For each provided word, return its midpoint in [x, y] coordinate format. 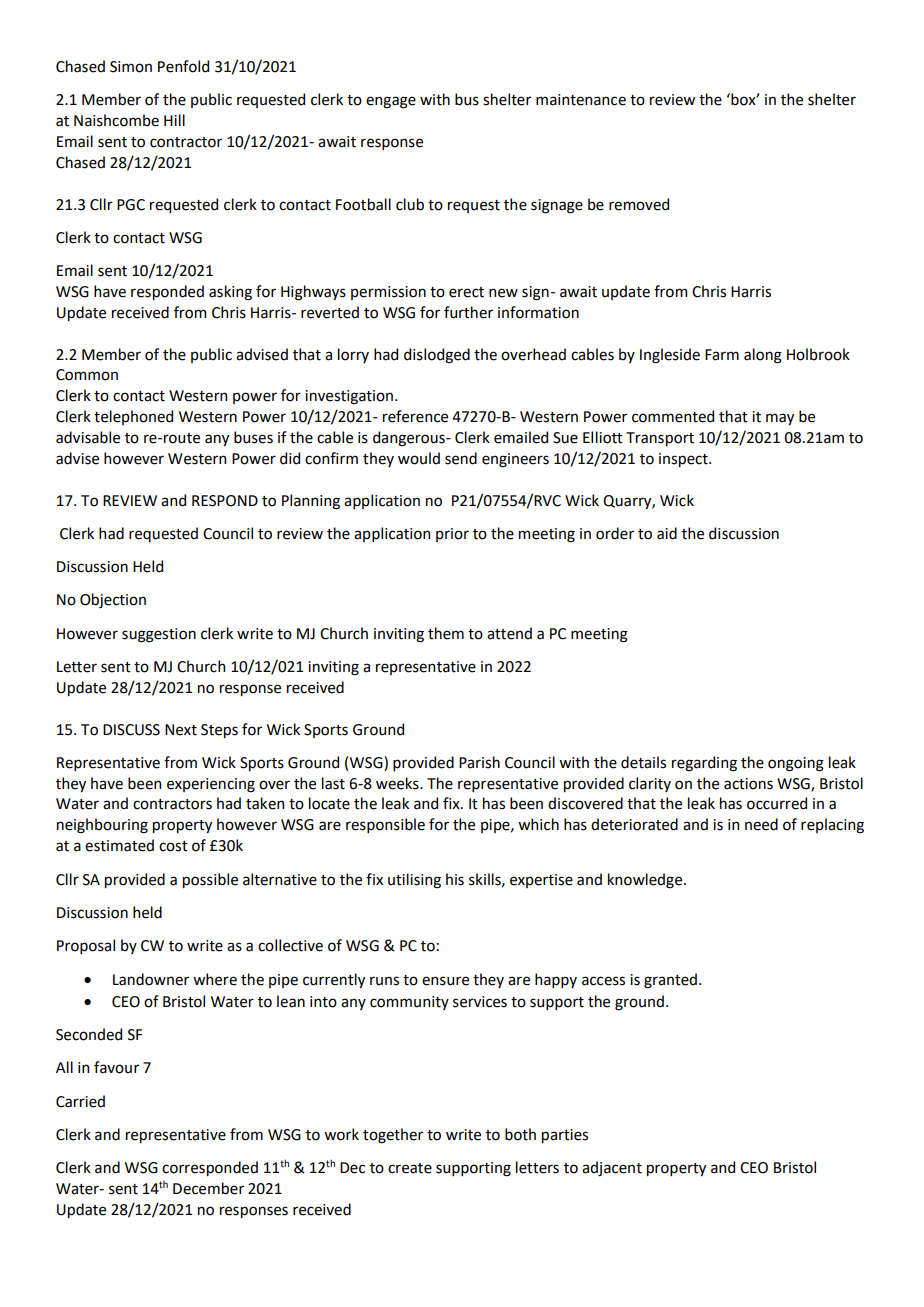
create [410, 1168]
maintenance [581, 100]
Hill [174, 120]
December [208, 1188]
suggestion [159, 635]
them [446, 633]
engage [391, 102]
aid [667, 533]
